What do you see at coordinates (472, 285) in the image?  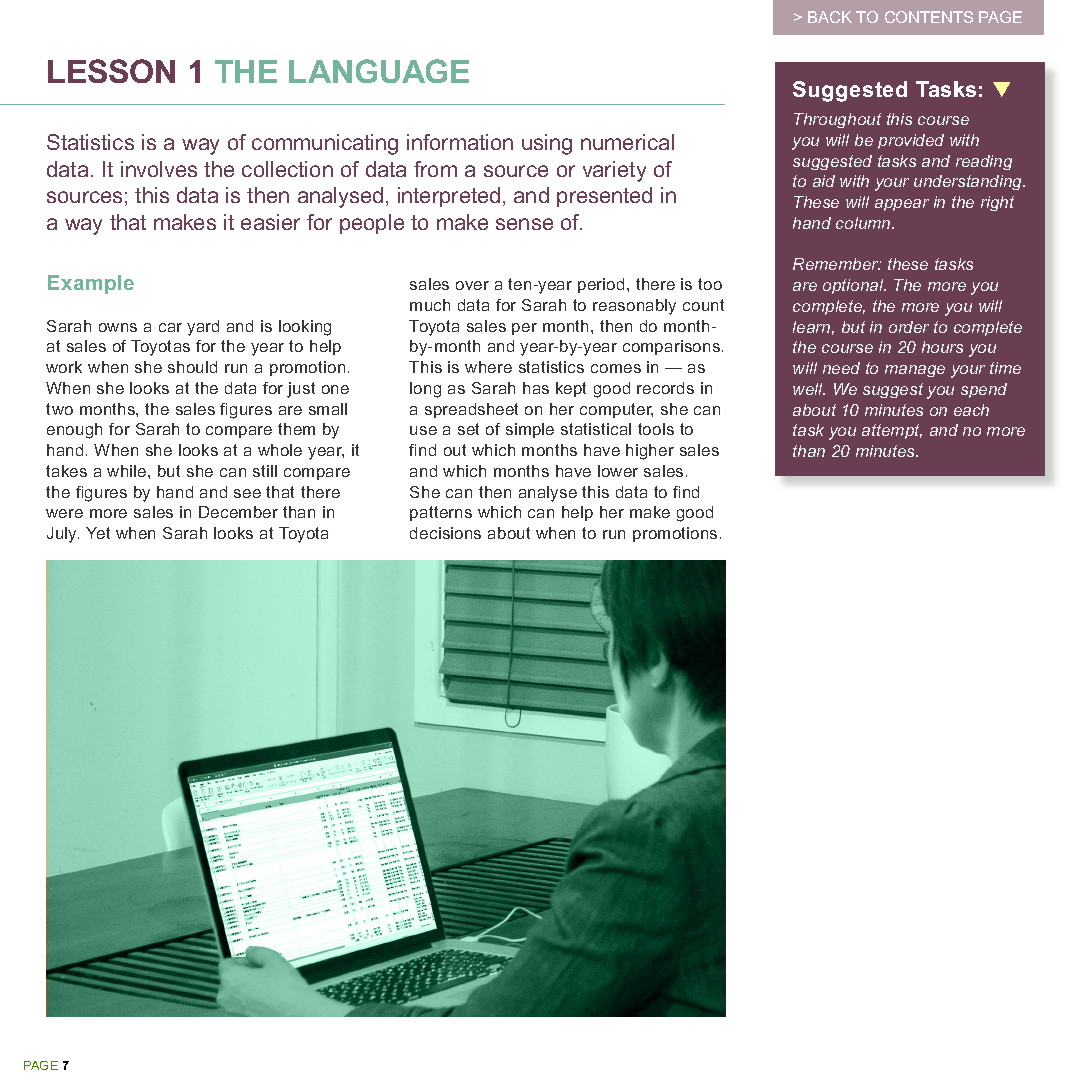 I see `over` at bounding box center [472, 285].
